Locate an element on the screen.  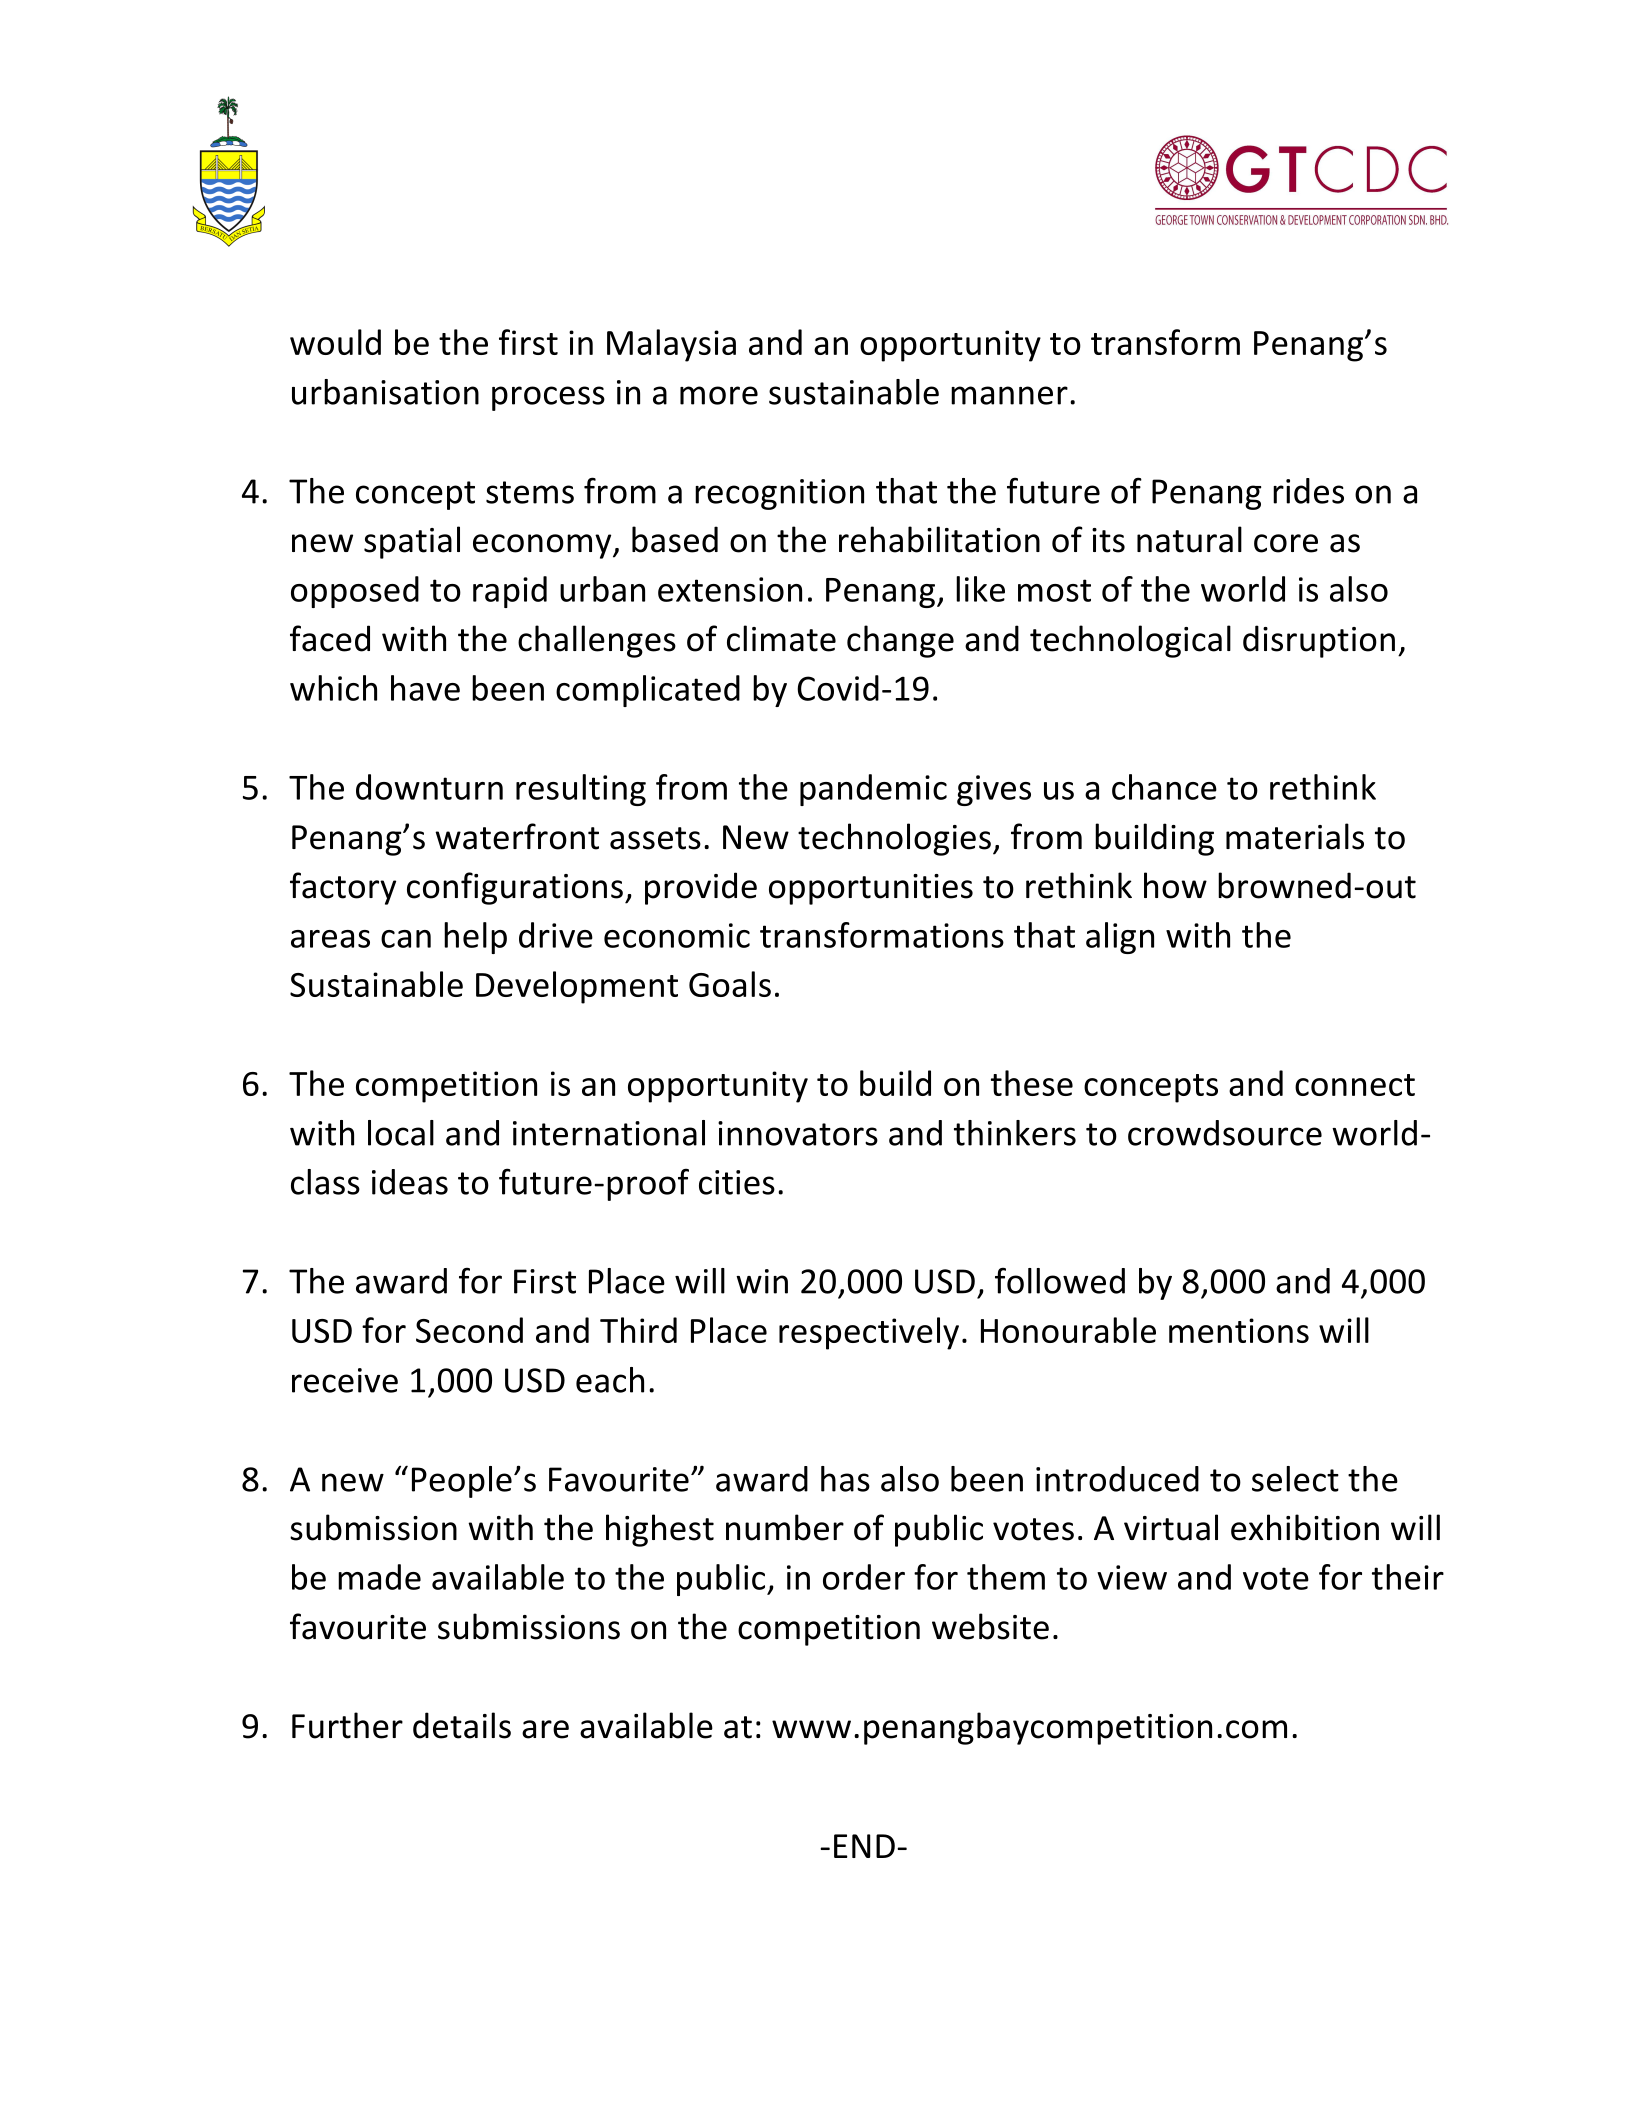
help is located at coordinates (475, 938).
